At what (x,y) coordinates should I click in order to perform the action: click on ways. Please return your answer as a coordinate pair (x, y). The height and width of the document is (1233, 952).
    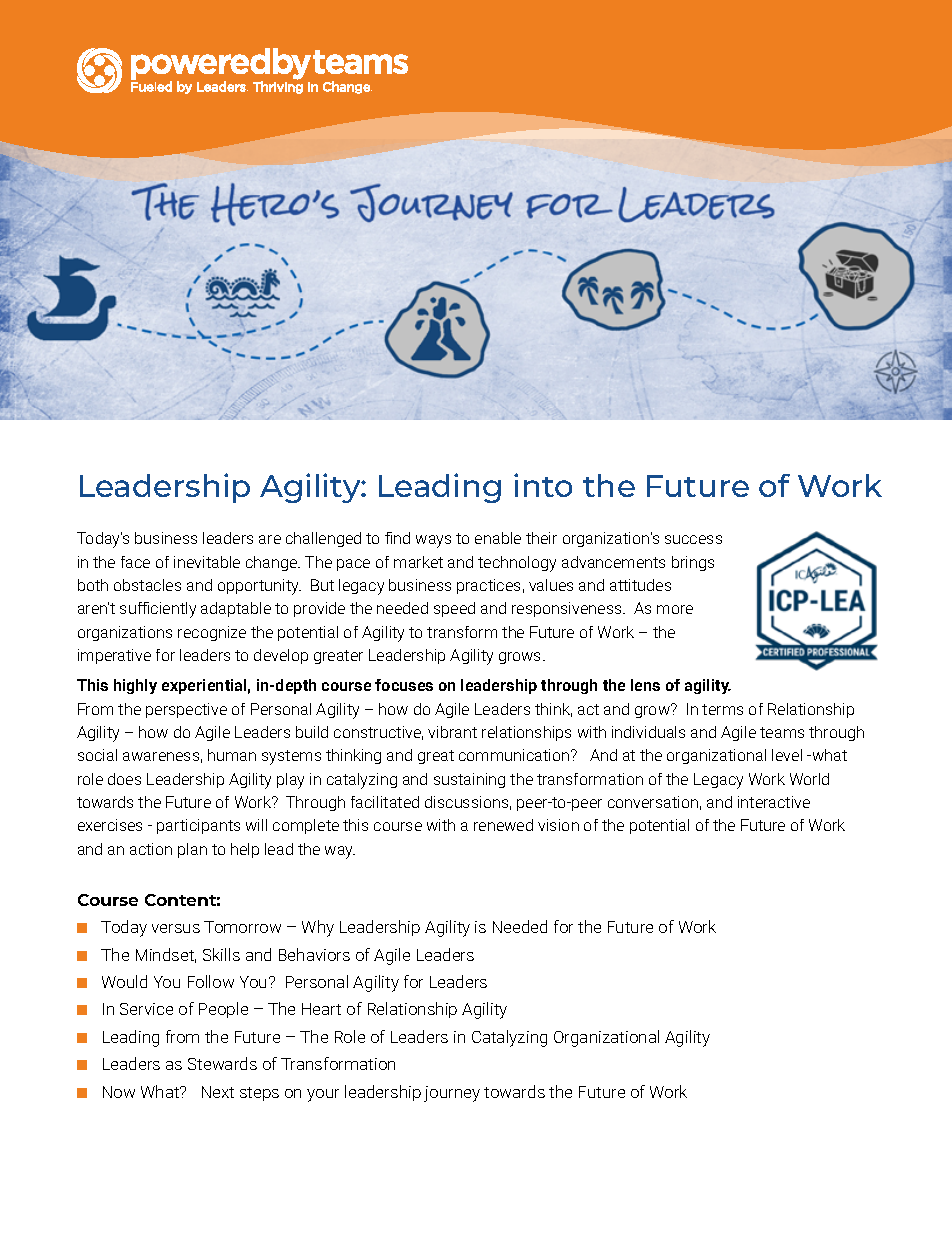
    Looking at the image, I should click on (433, 541).
